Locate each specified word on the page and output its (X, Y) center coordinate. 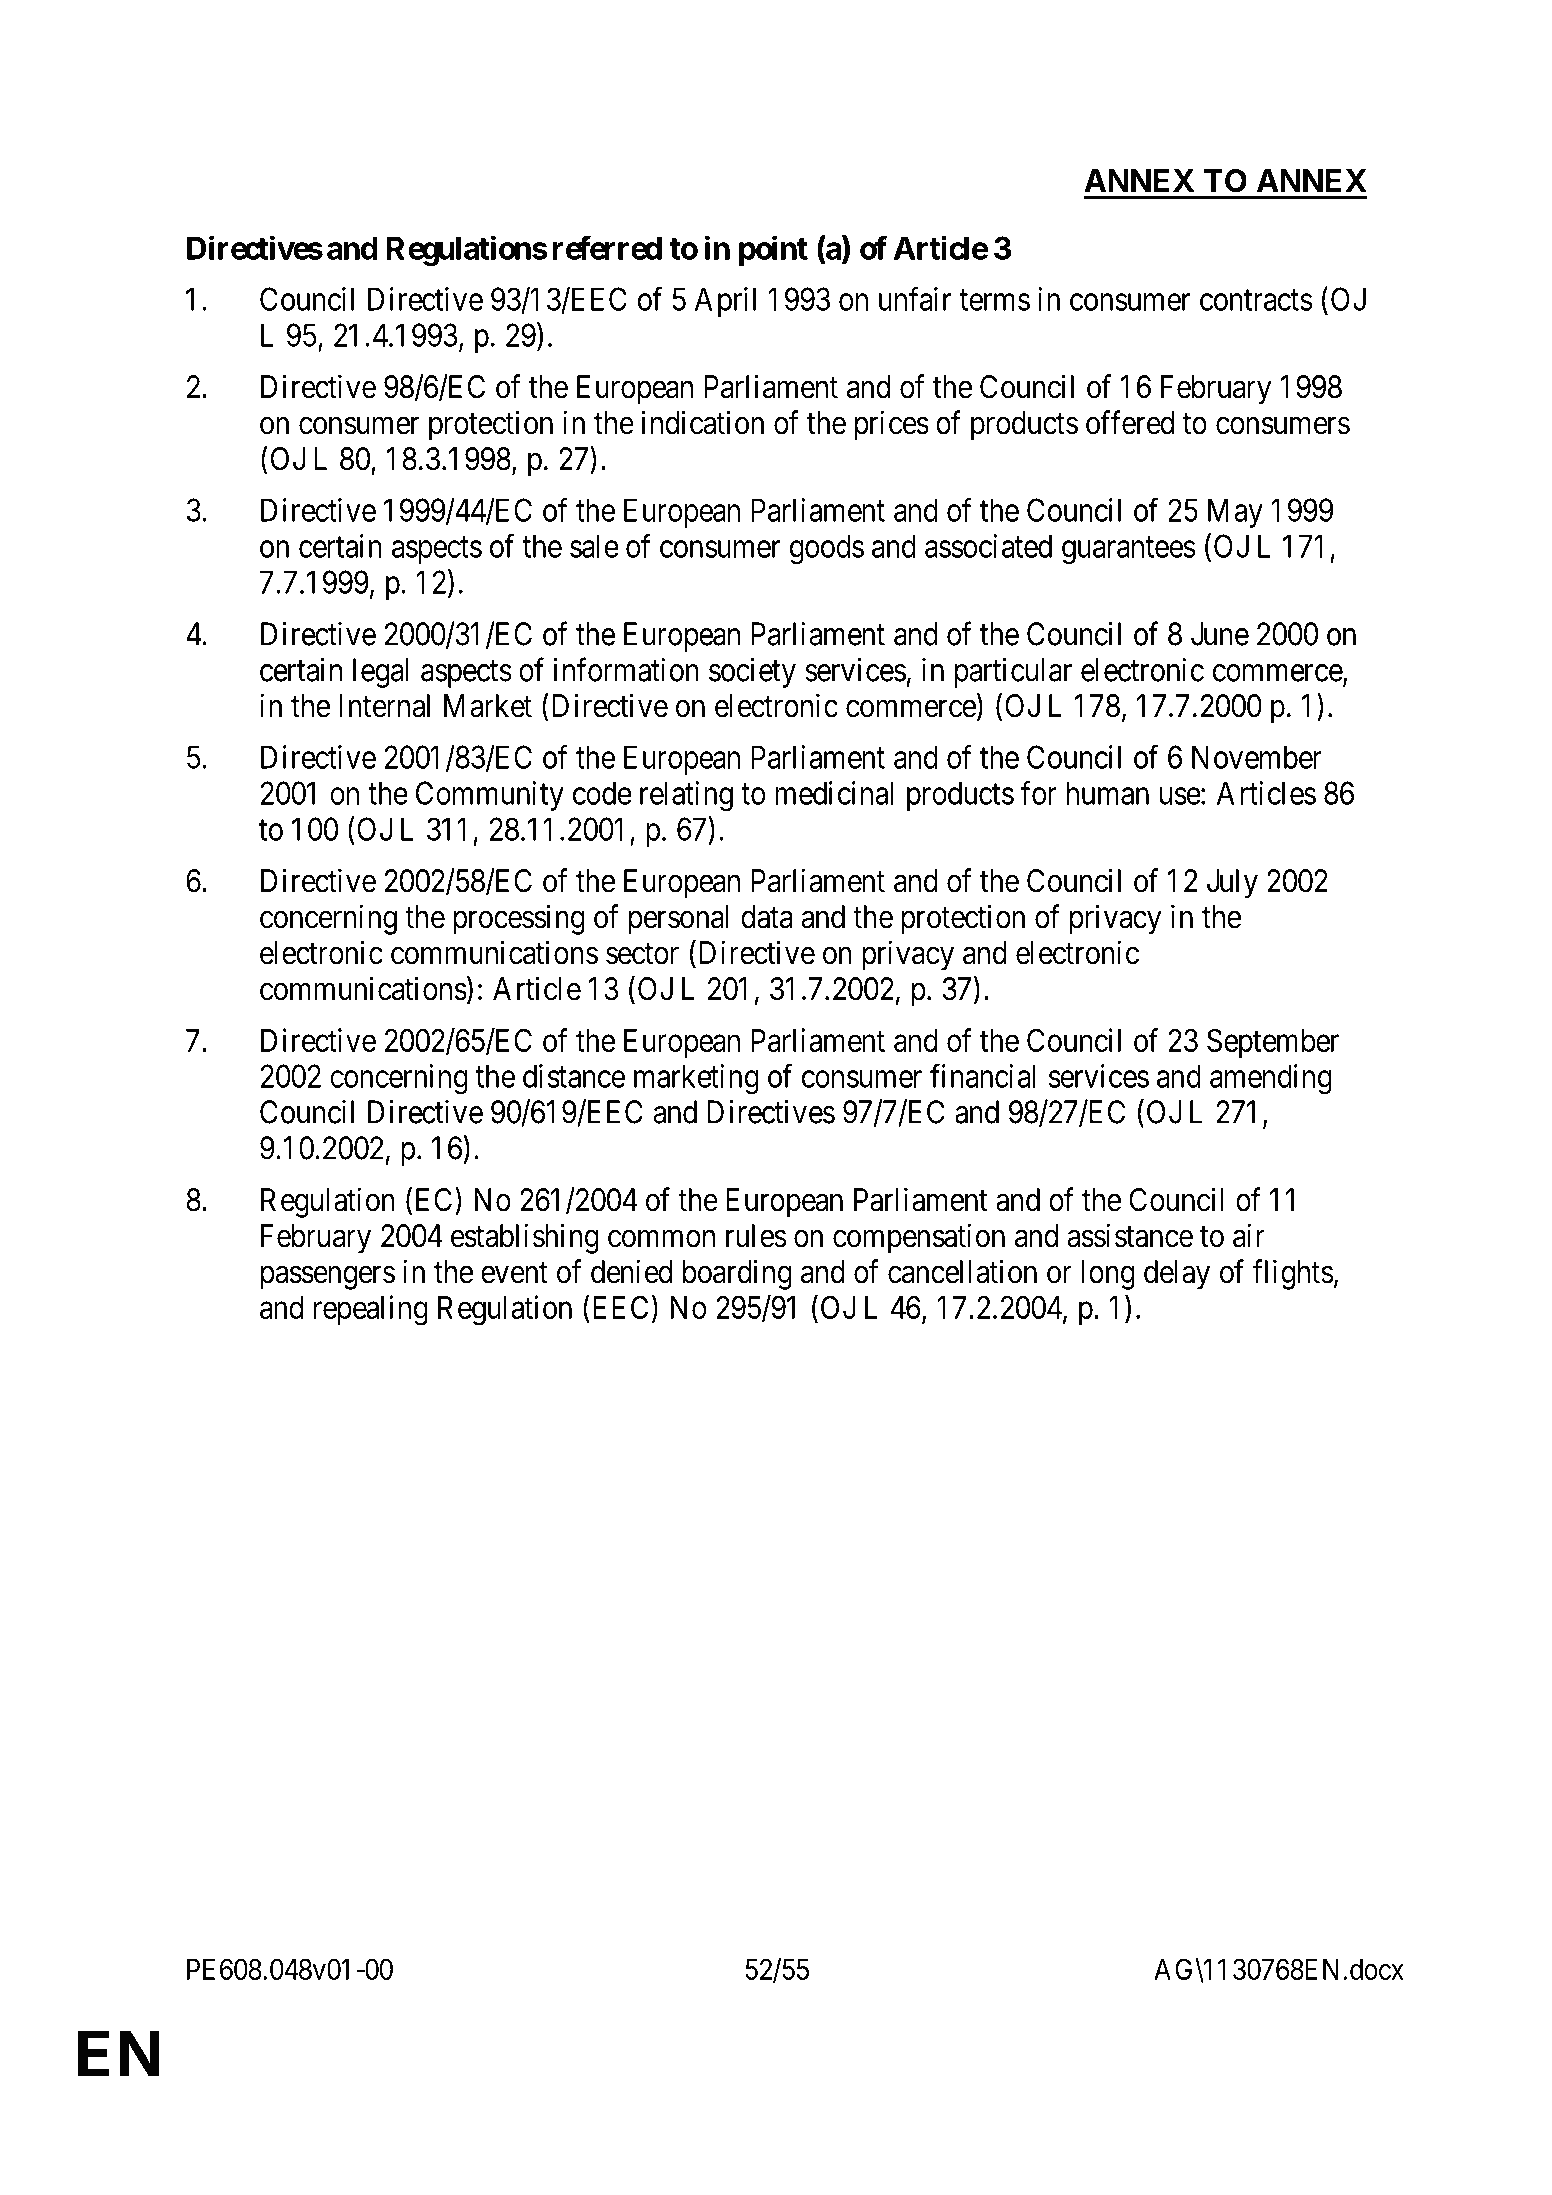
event (514, 1273)
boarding (737, 1274)
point (773, 250)
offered (1130, 422)
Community (490, 796)
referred (607, 247)
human (1108, 793)
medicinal (834, 793)
